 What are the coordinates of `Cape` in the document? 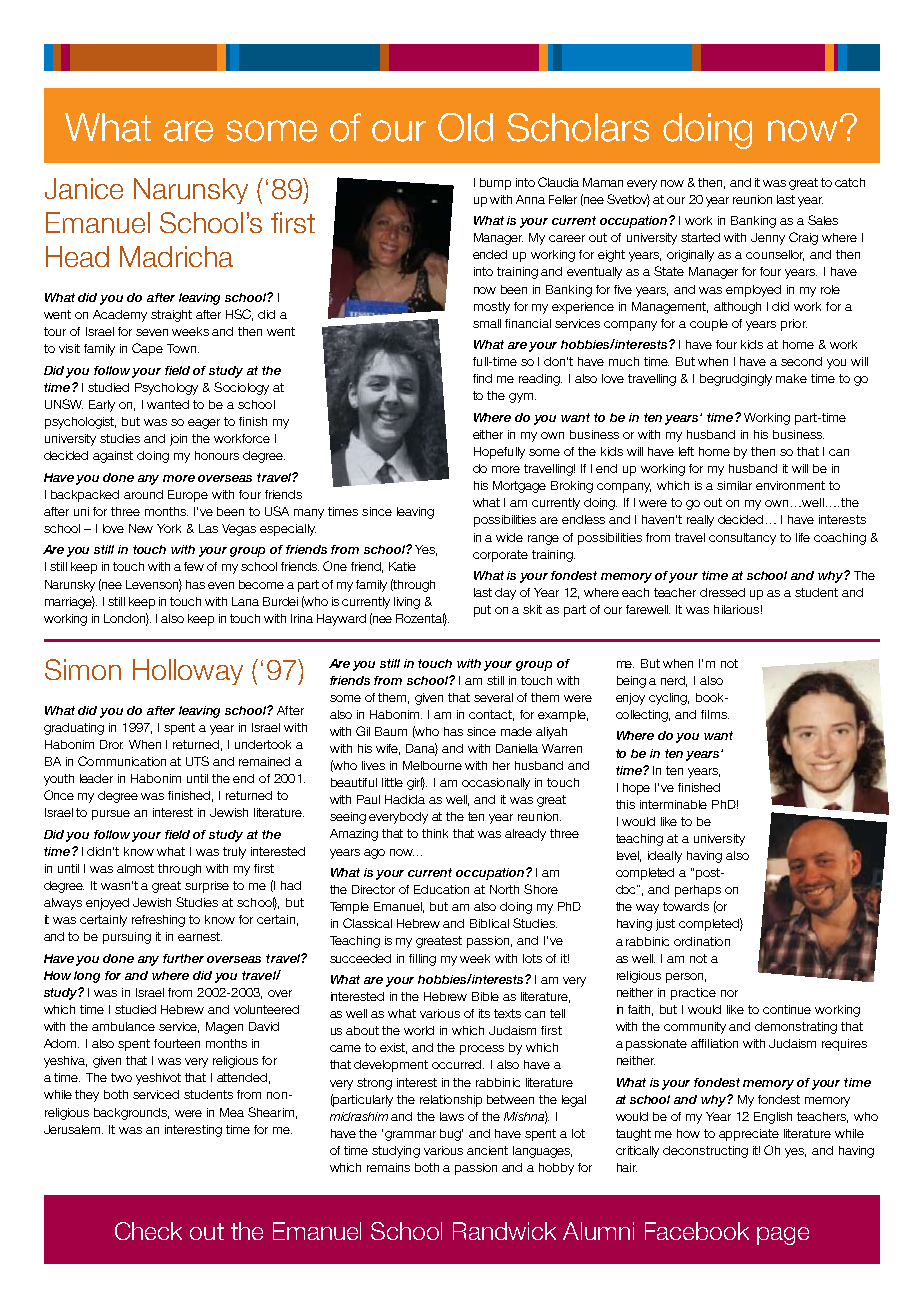 It's located at (147, 349).
